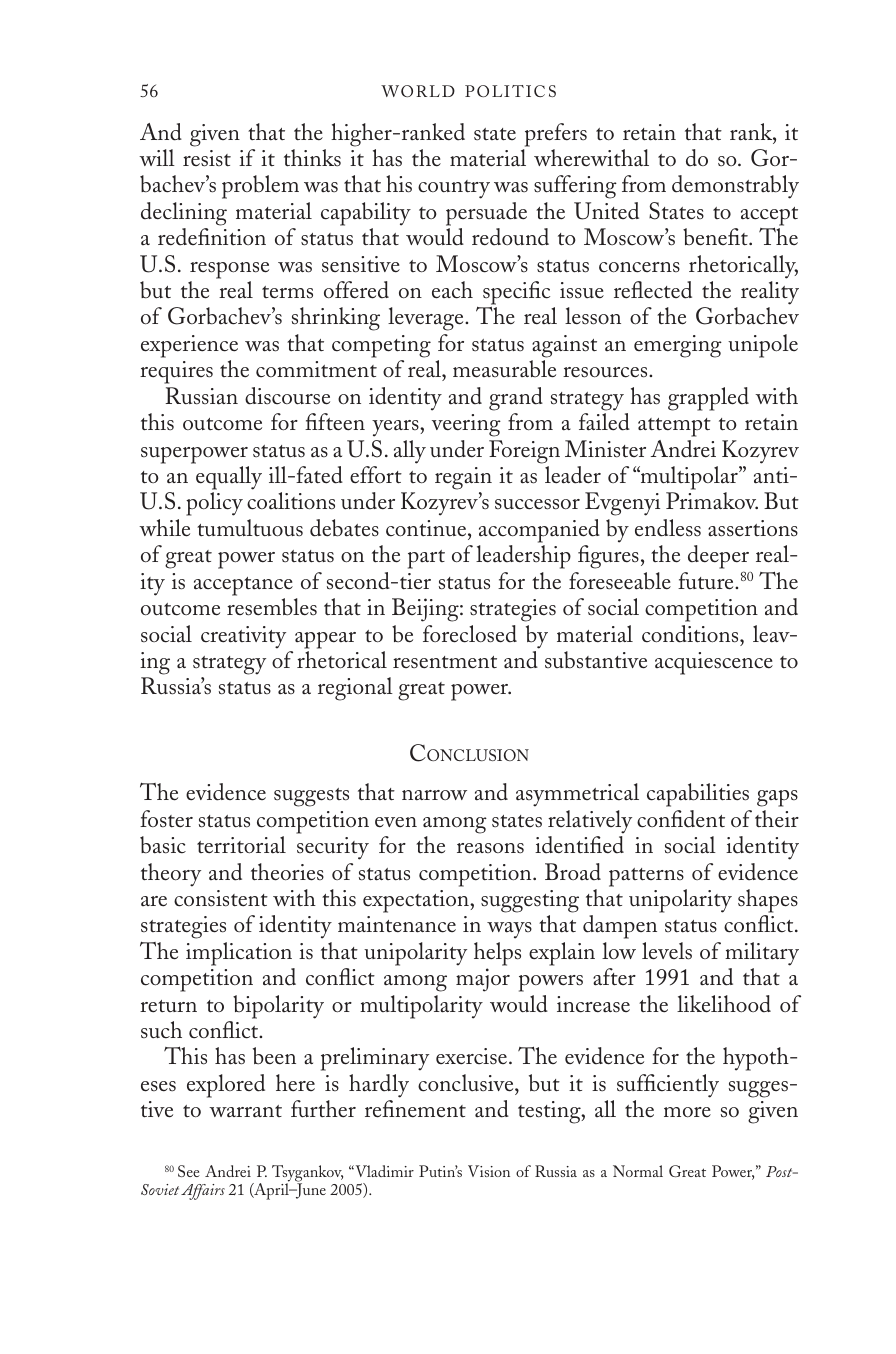 This screenshot has width=896, height=1354. Describe the element at coordinates (245, 1111) in the screenshot. I see `warrant` at that location.
